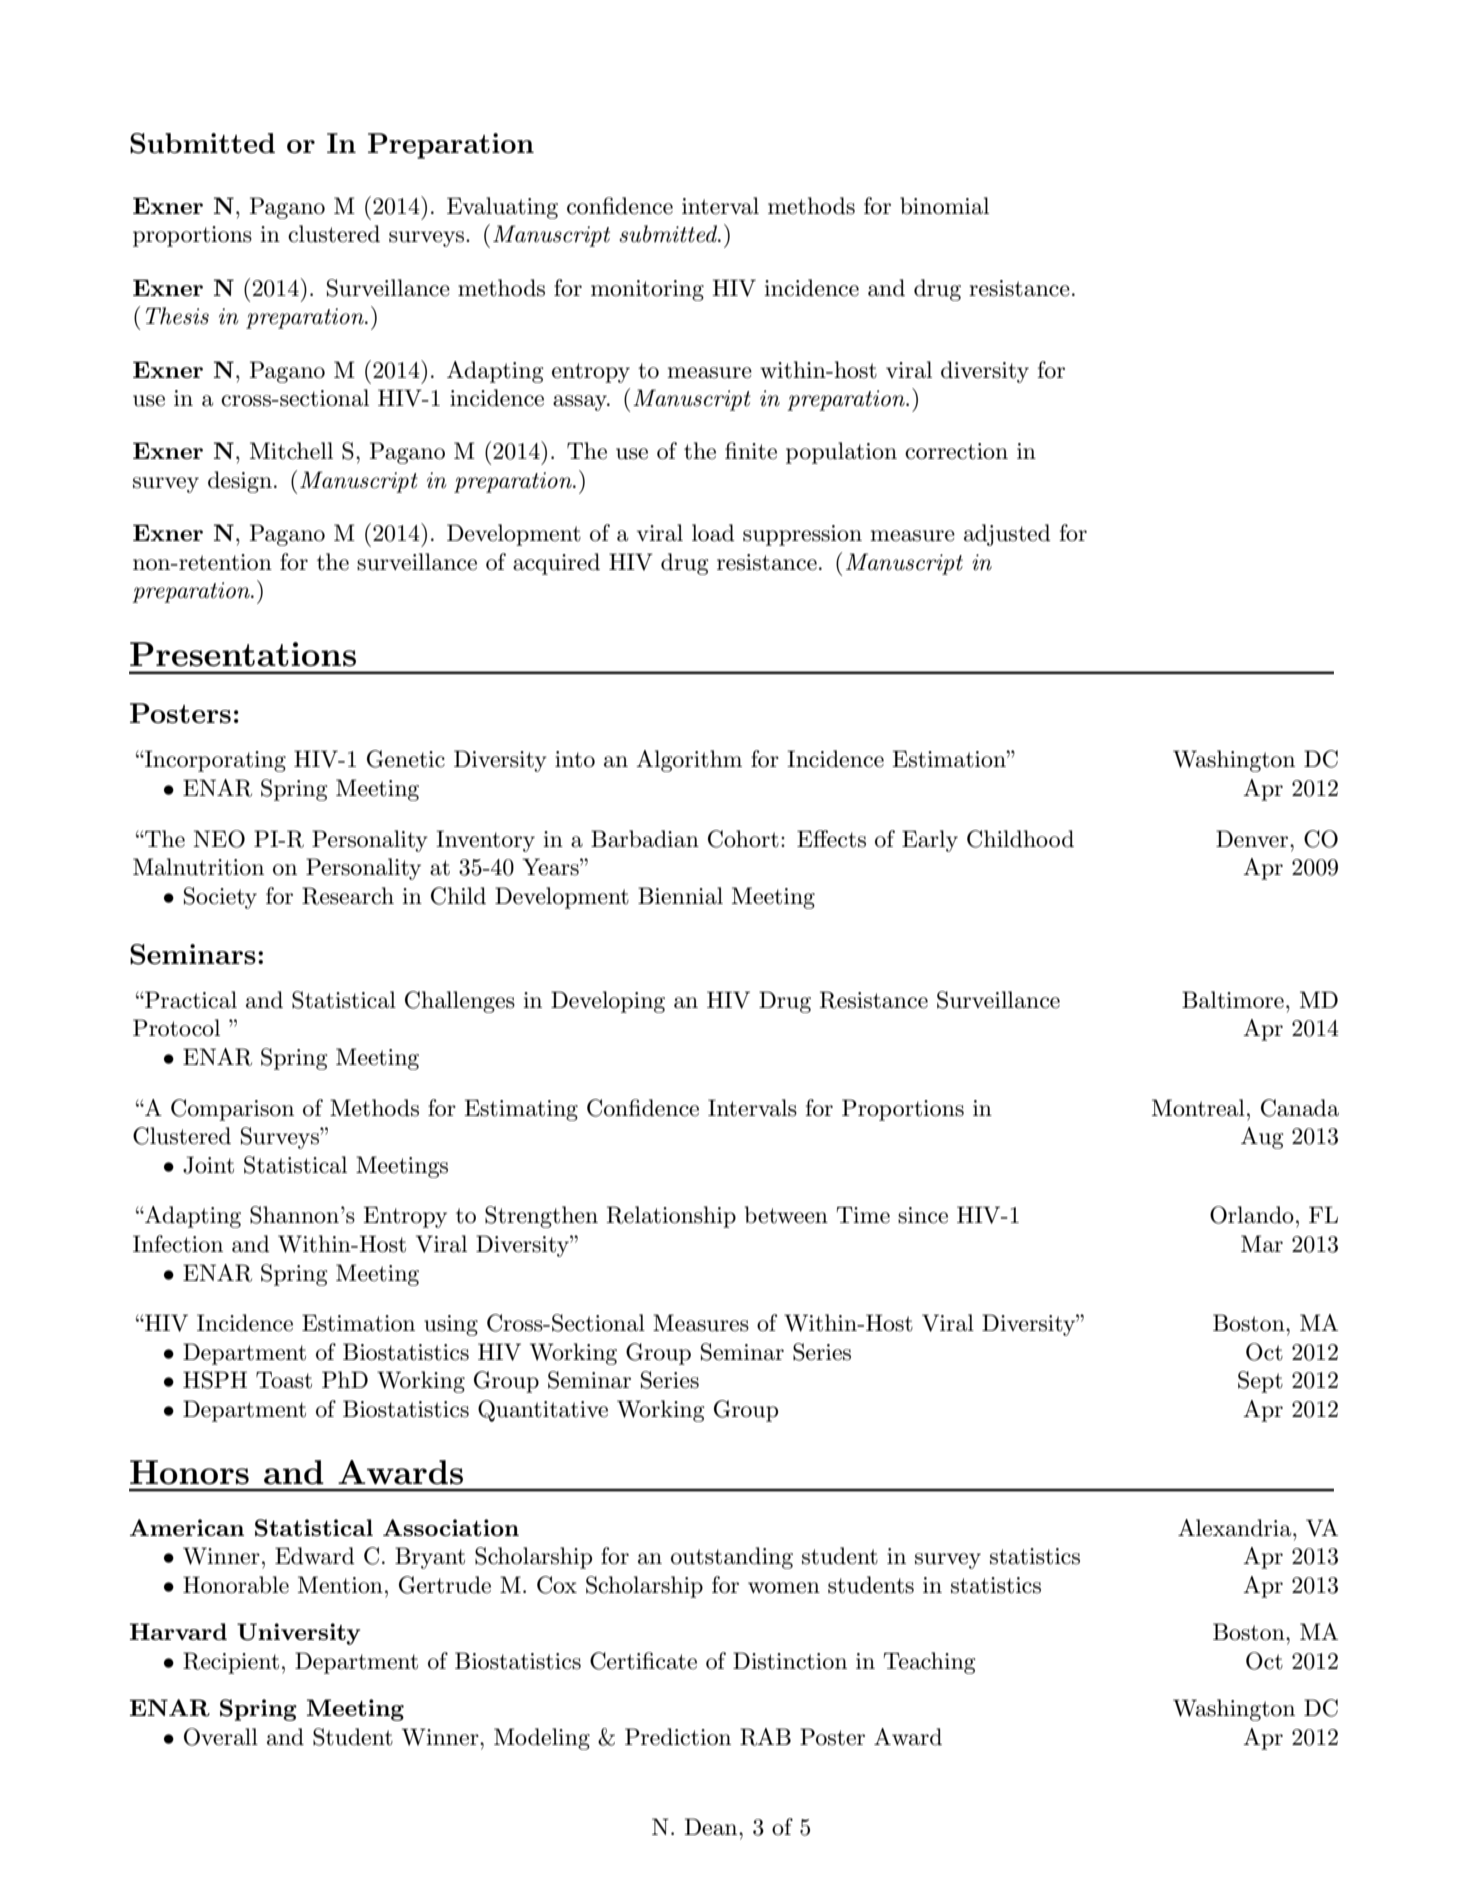 The width and height of the screenshot is (1463, 1893). I want to click on Overall, so click(221, 1737).
